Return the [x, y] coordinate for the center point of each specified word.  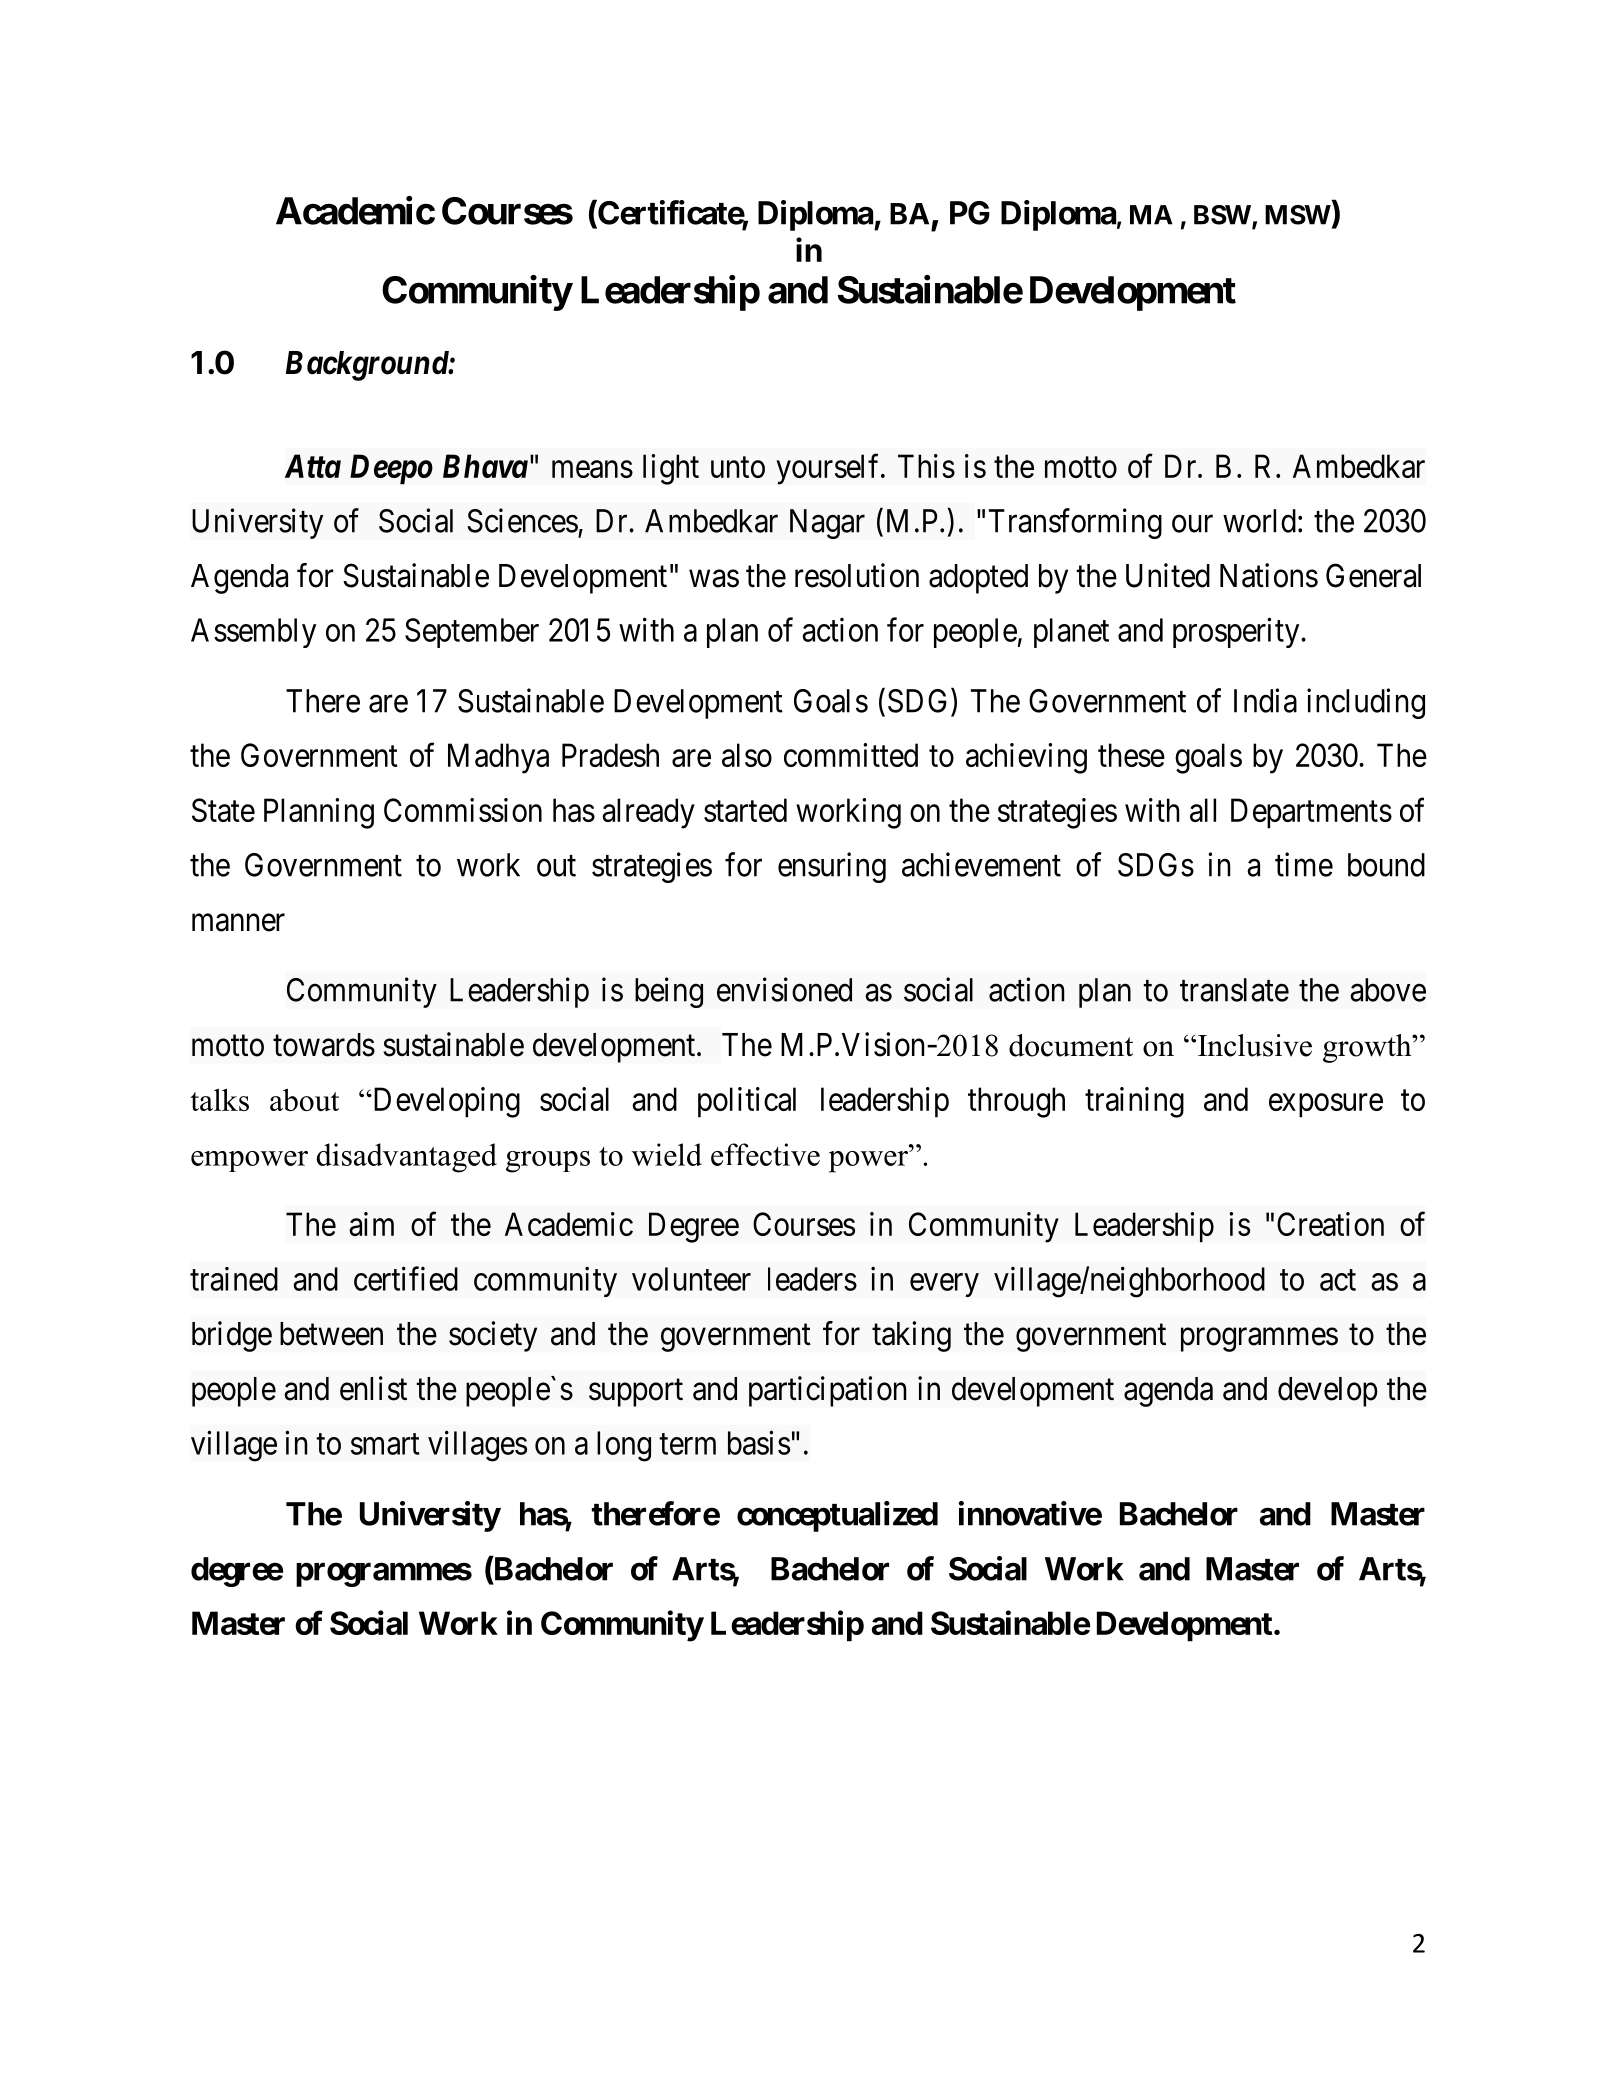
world [1259, 521]
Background [368, 366]
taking [911, 1336]
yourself [829, 469]
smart [385, 1444]
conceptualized [837, 1516]
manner [238, 923]
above [1388, 990]
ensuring [832, 867]
